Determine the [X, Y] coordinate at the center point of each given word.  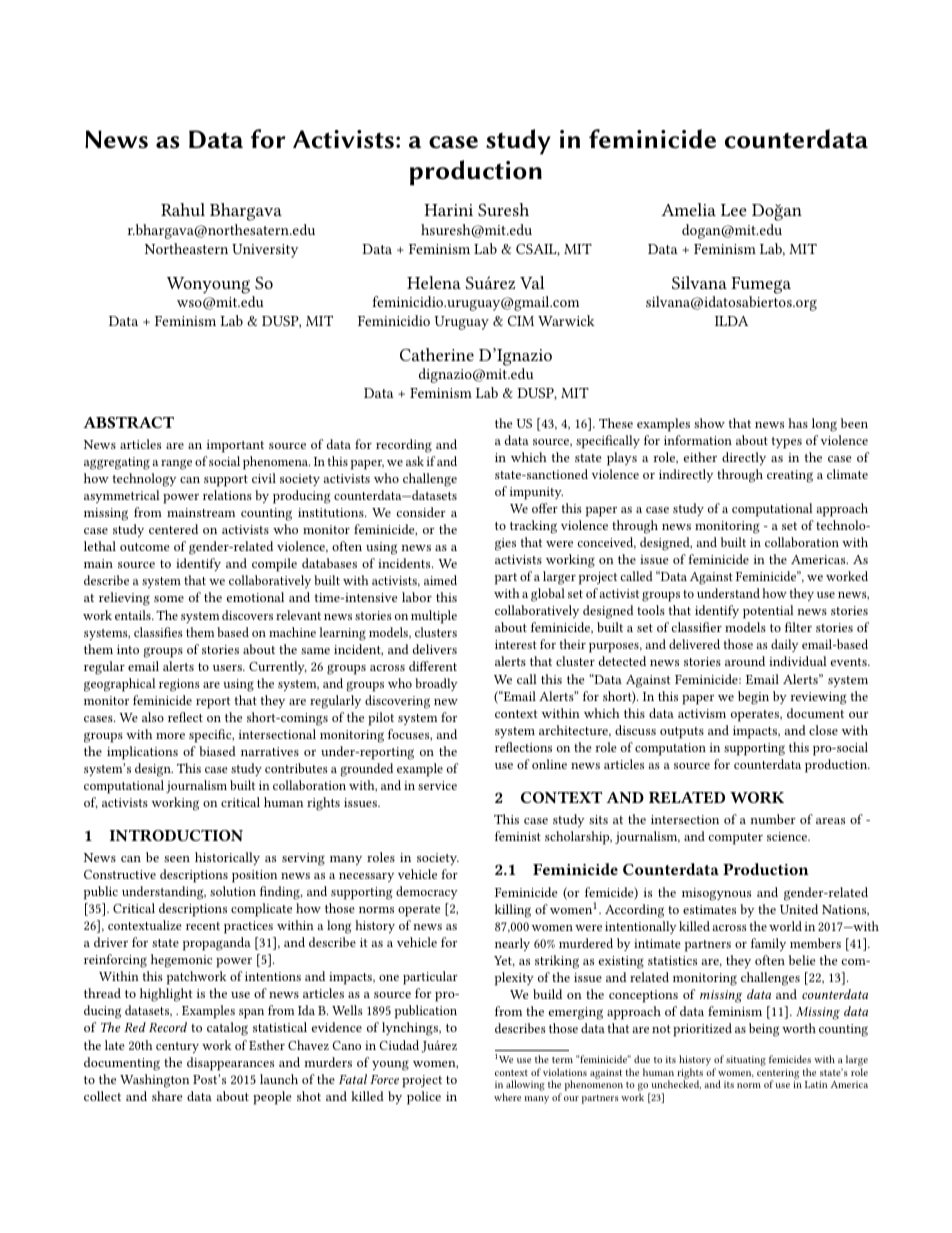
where [507, 1097]
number [773, 819]
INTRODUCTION [176, 835]
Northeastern [186, 248]
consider [421, 512]
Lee [734, 210]
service [437, 785]
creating [790, 476]
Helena [434, 282]
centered [173, 529]
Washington [154, 1081]
